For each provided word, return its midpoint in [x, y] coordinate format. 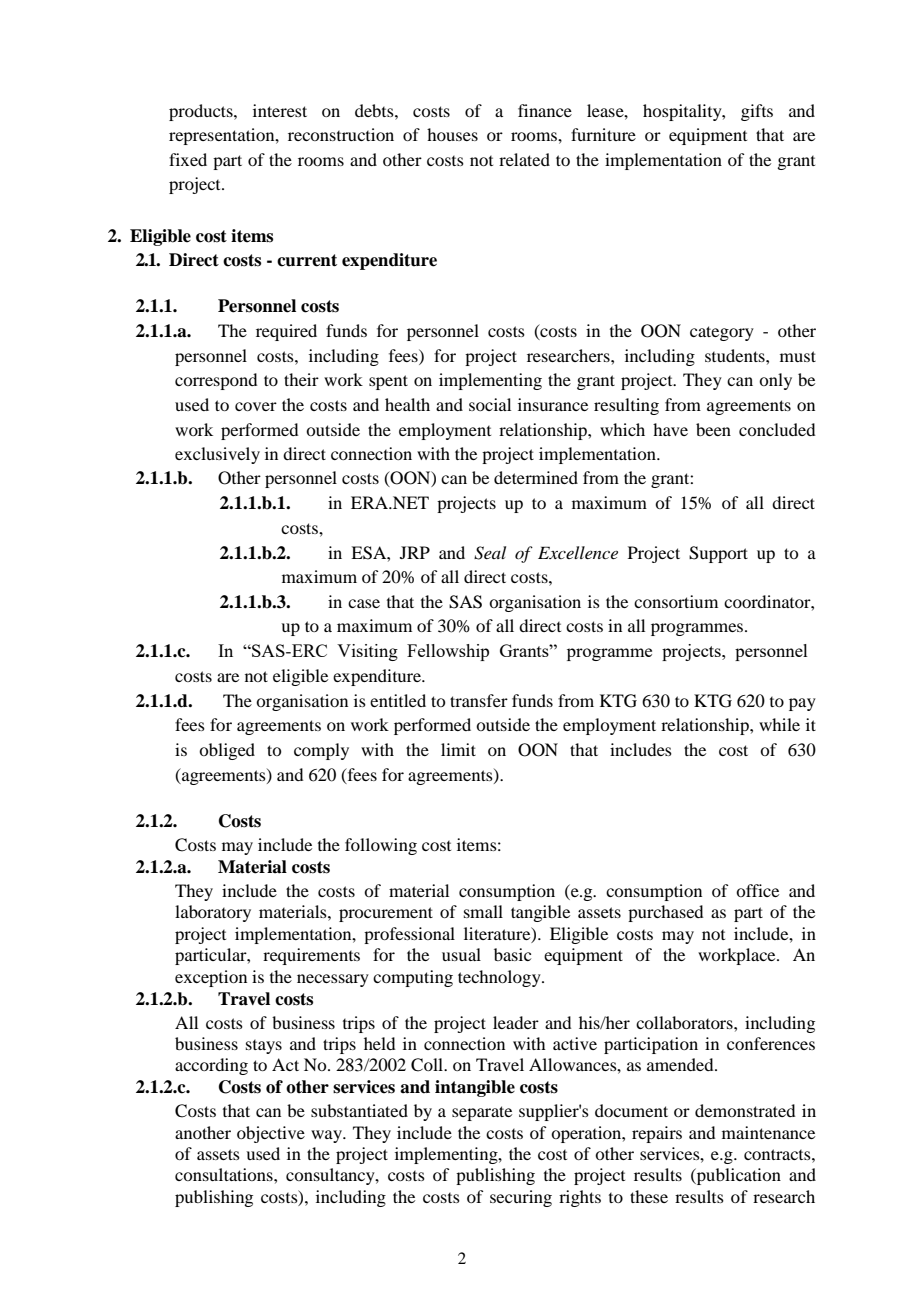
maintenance [768, 1132]
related [524, 159]
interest [280, 110]
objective [271, 1134]
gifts [757, 112]
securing [521, 1198]
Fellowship [448, 652]
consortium [676, 601]
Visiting [367, 652]
